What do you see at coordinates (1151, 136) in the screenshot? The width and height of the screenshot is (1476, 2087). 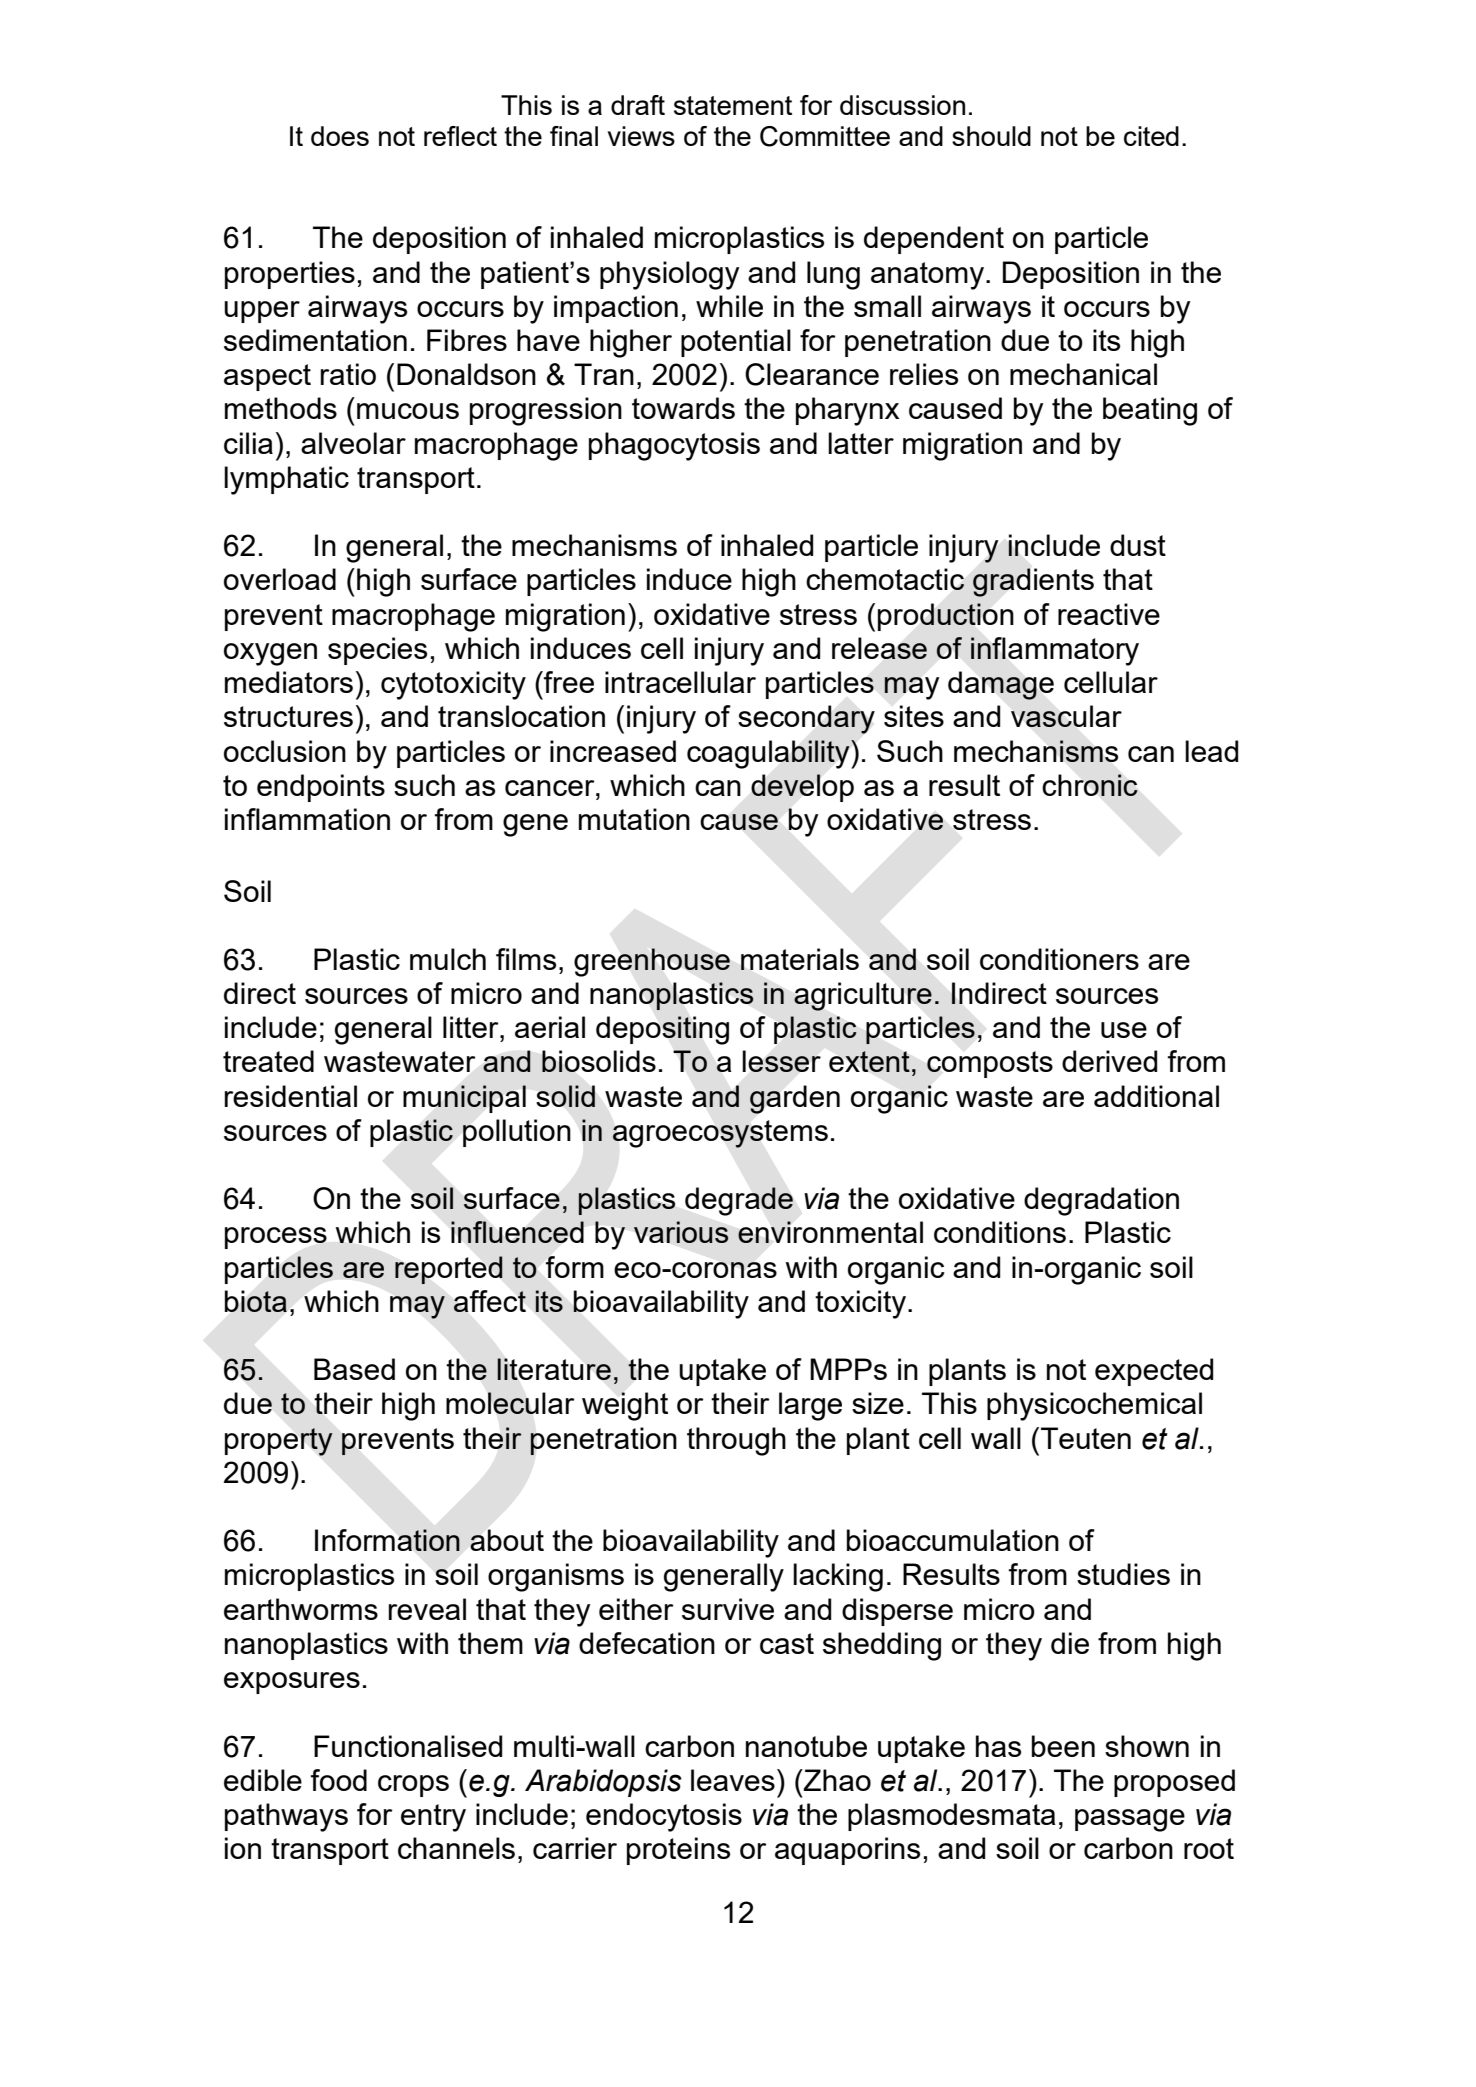 I see `cited` at bounding box center [1151, 136].
